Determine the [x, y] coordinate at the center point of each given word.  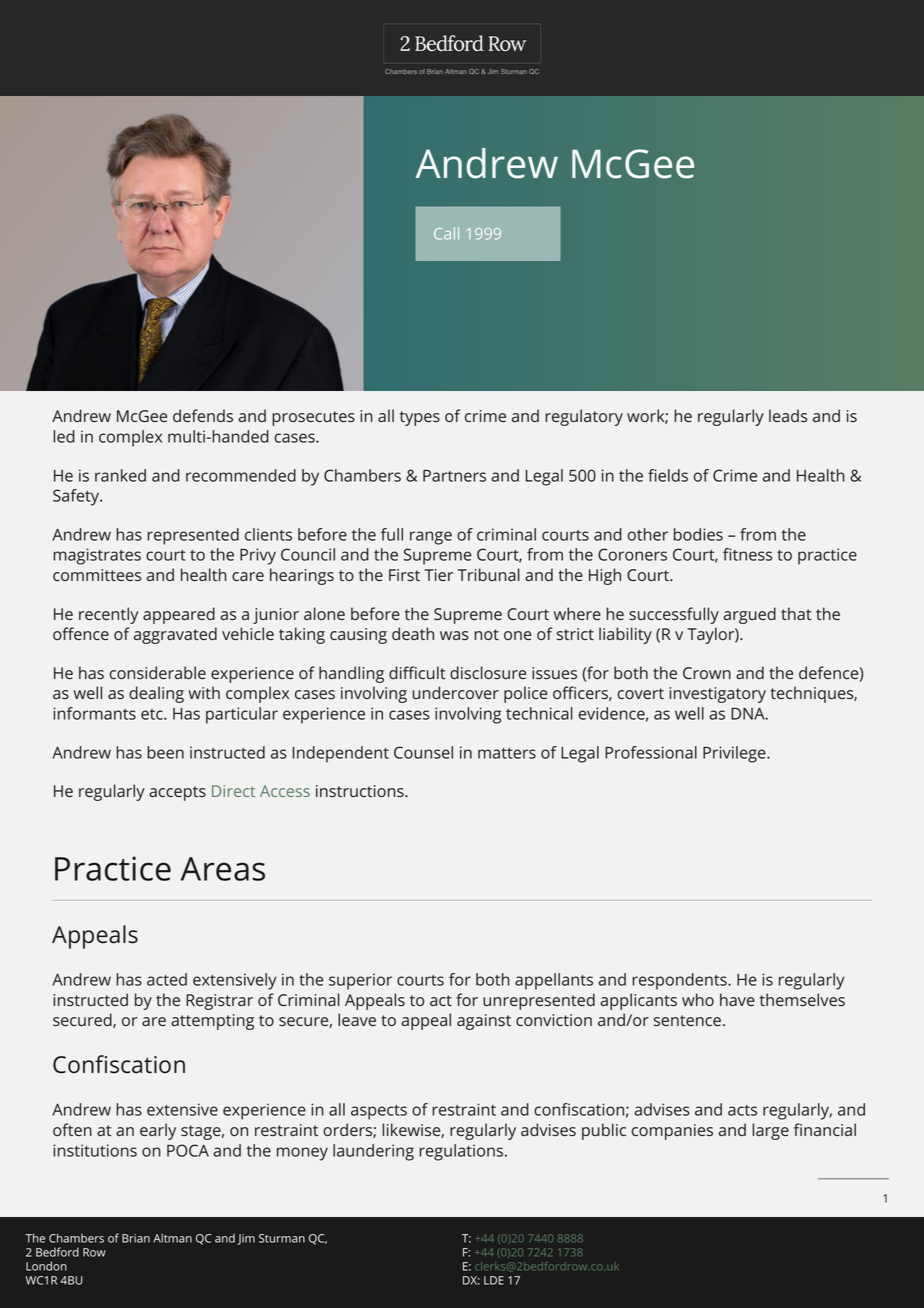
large [770, 1131]
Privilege [735, 754]
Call [446, 233]
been [165, 752]
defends [203, 415]
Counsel [423, 752]
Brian [136, 1238]
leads [788, 415]
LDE [494, 1280]
